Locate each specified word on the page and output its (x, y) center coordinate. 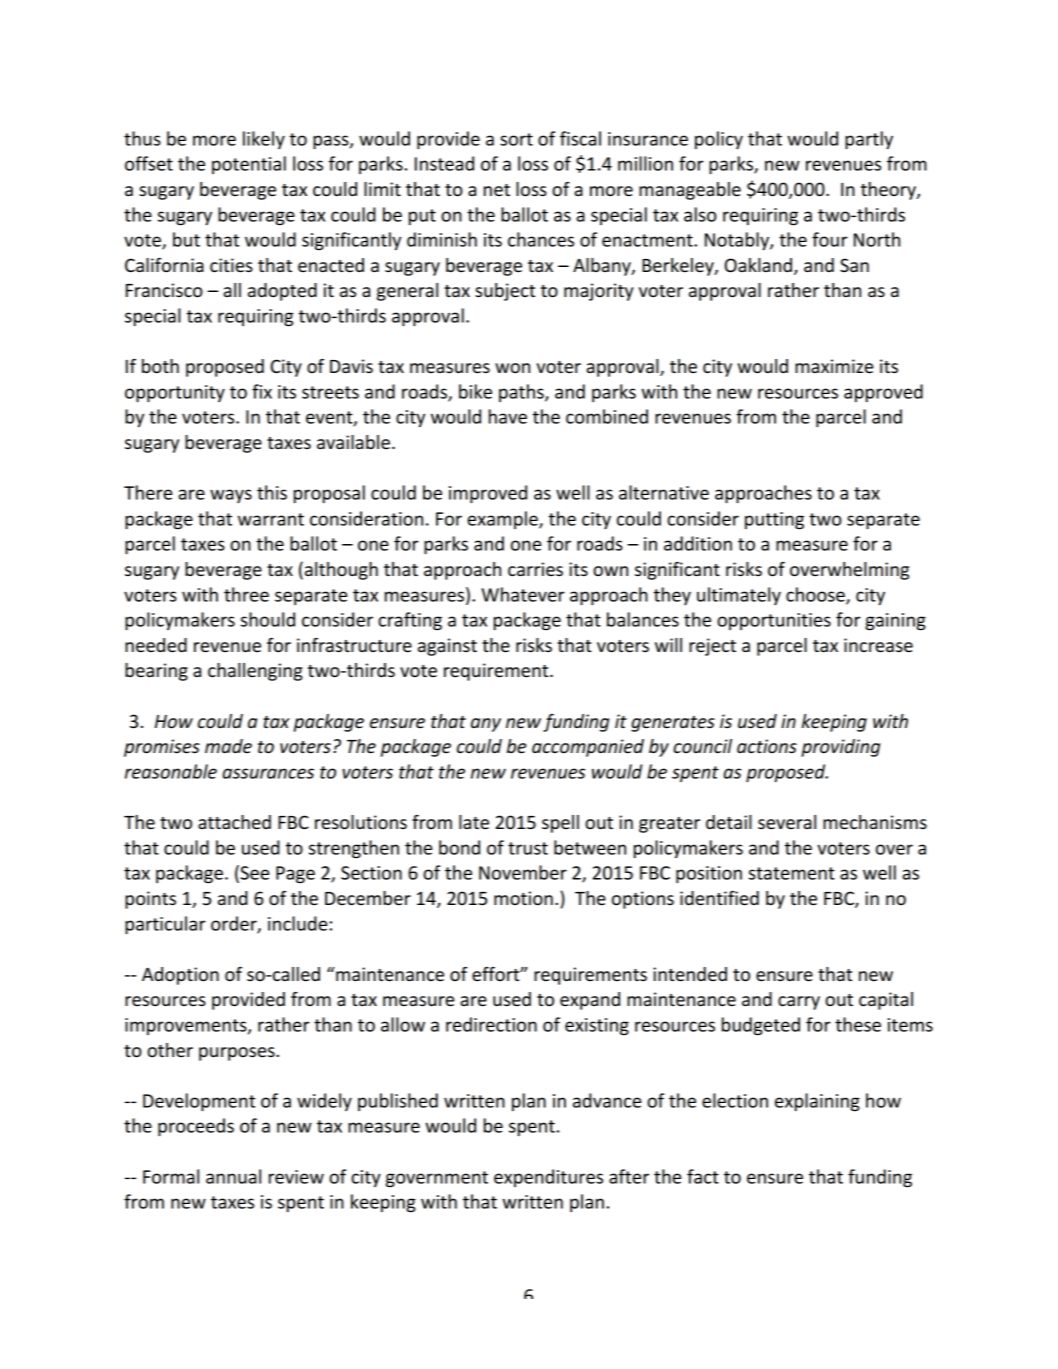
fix (262, 391)
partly (869, 140)
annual (233, 1176)
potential (249, 165)
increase (878, 645)
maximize (834, 366)
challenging (255, 672)
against (447, 647)
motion (523, 898)
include (297, 923)
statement (792, 873)
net (497, 190)
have (508, 416)
